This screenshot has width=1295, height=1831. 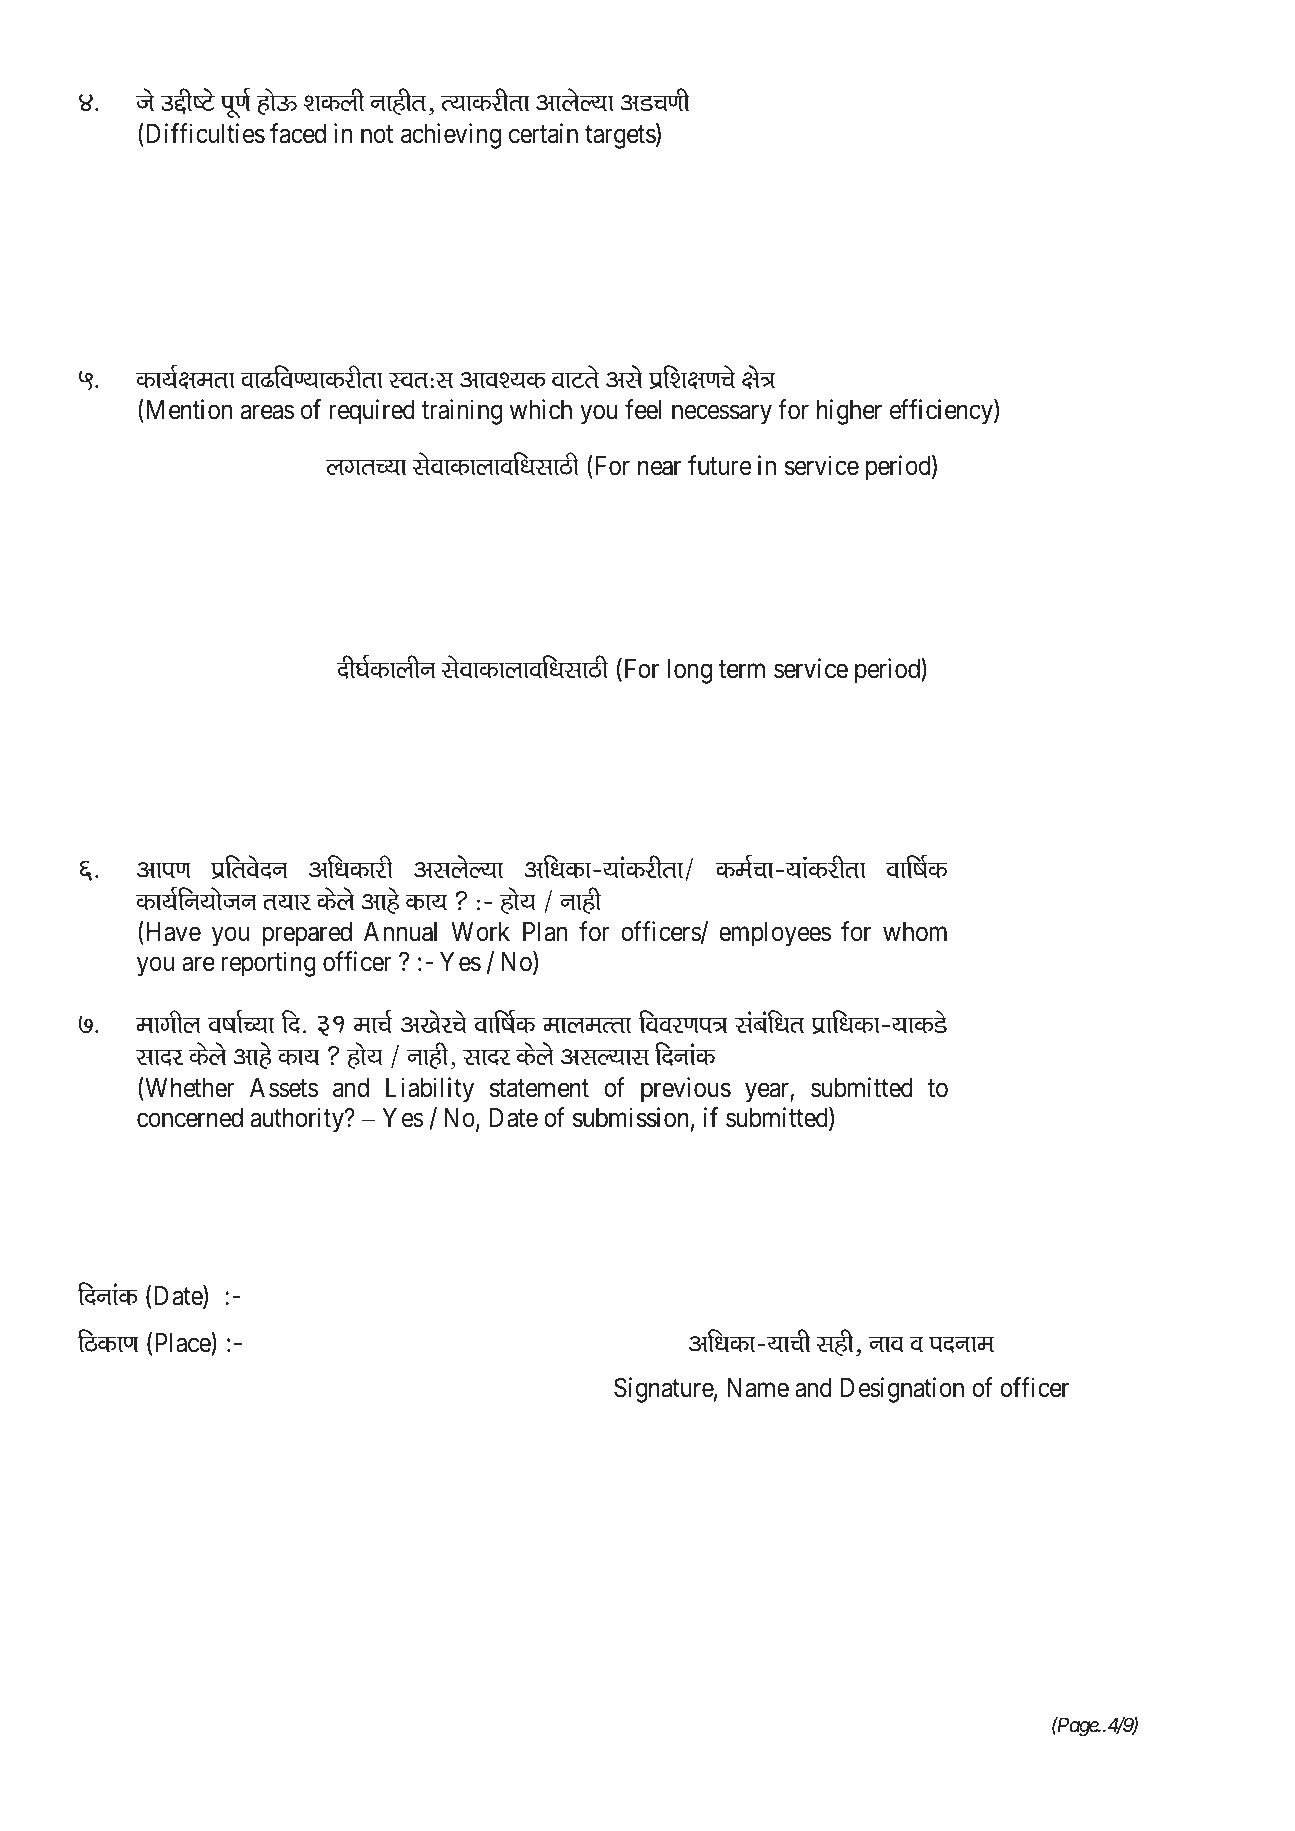 I want to click on Place, so click(x=183, y=1343).
